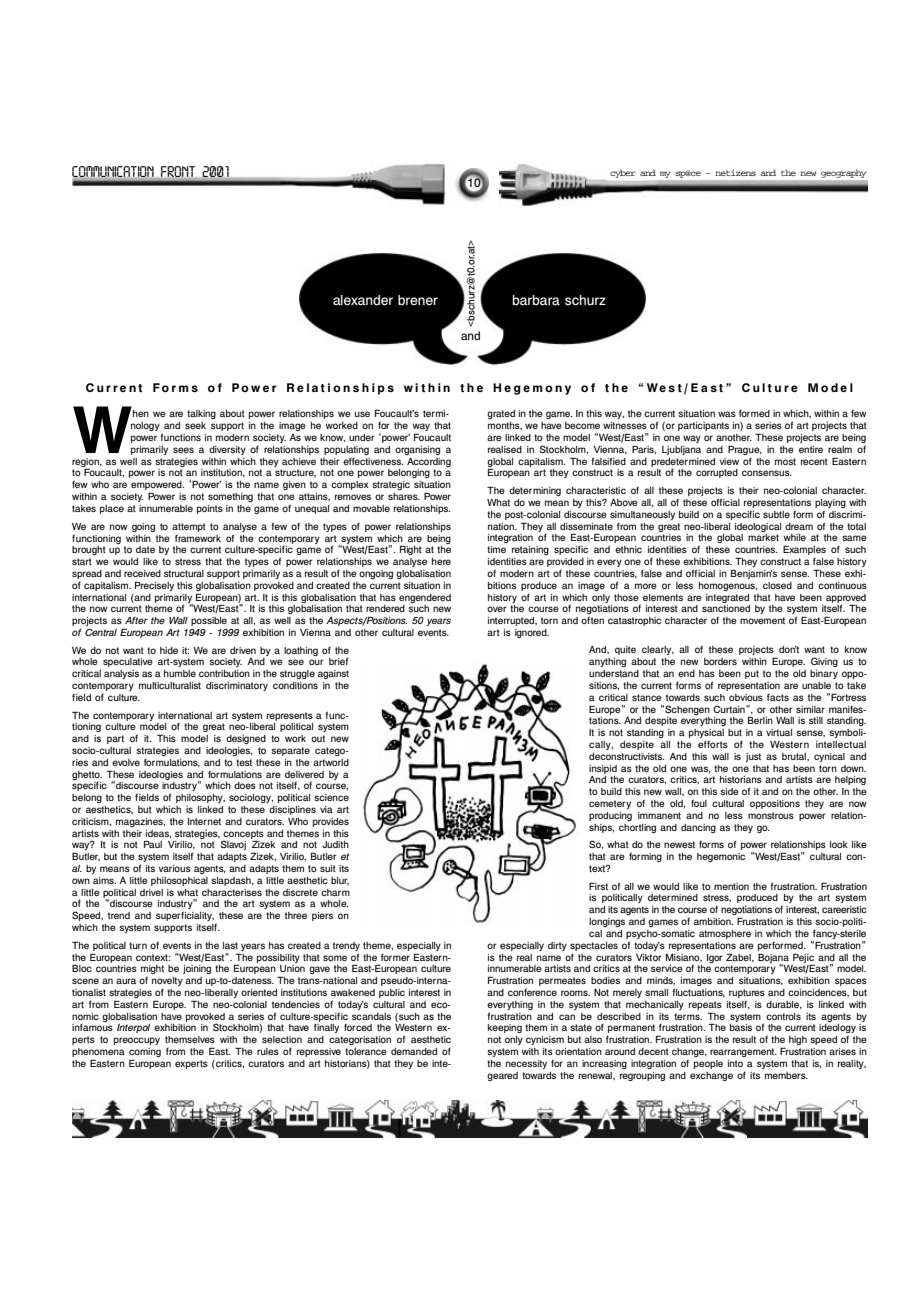 The height and width of the image is (1308, 924). I want to click on netizens, so click(735, 172).
